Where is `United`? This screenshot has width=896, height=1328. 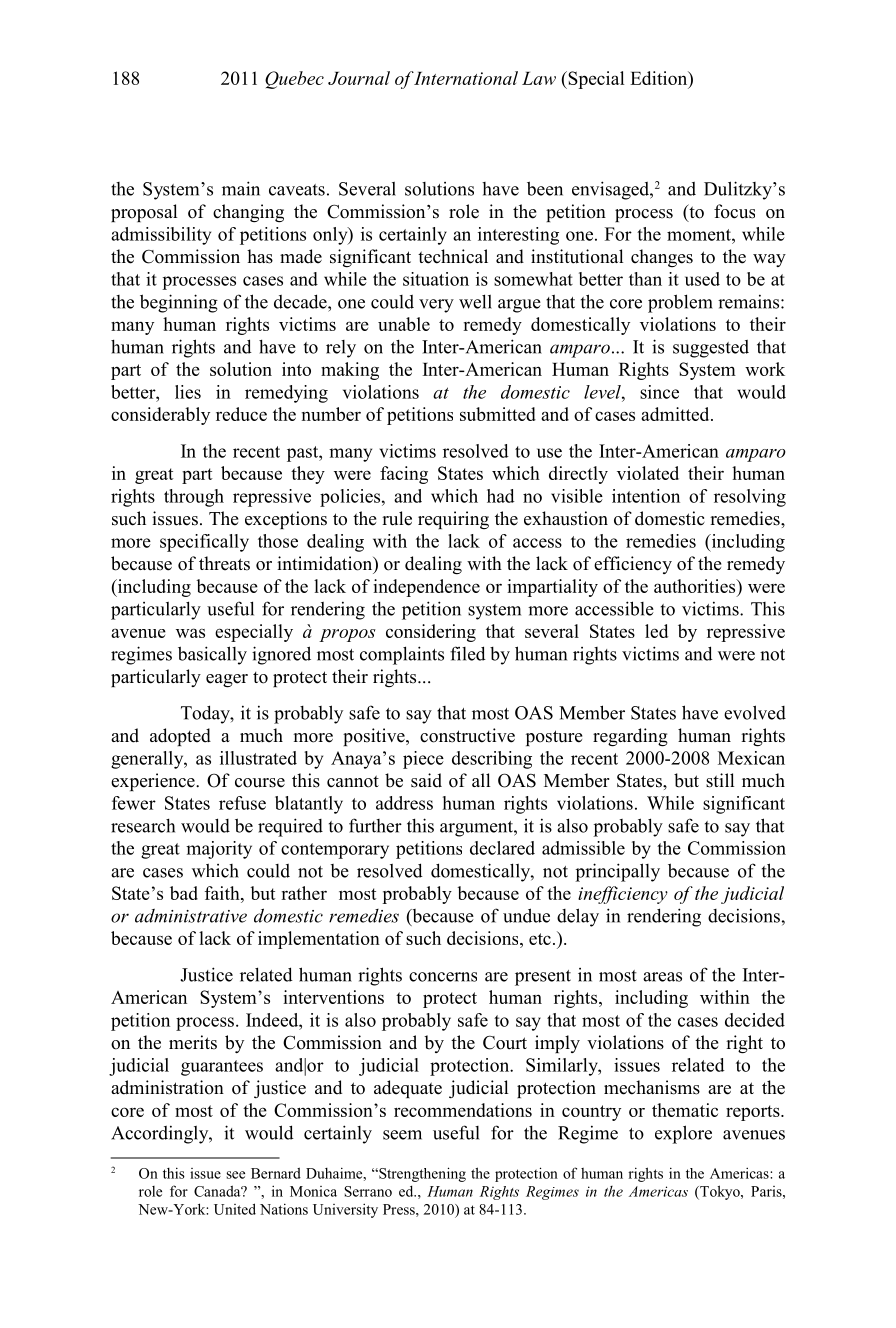 United is located at coordinates (235, 1209).
